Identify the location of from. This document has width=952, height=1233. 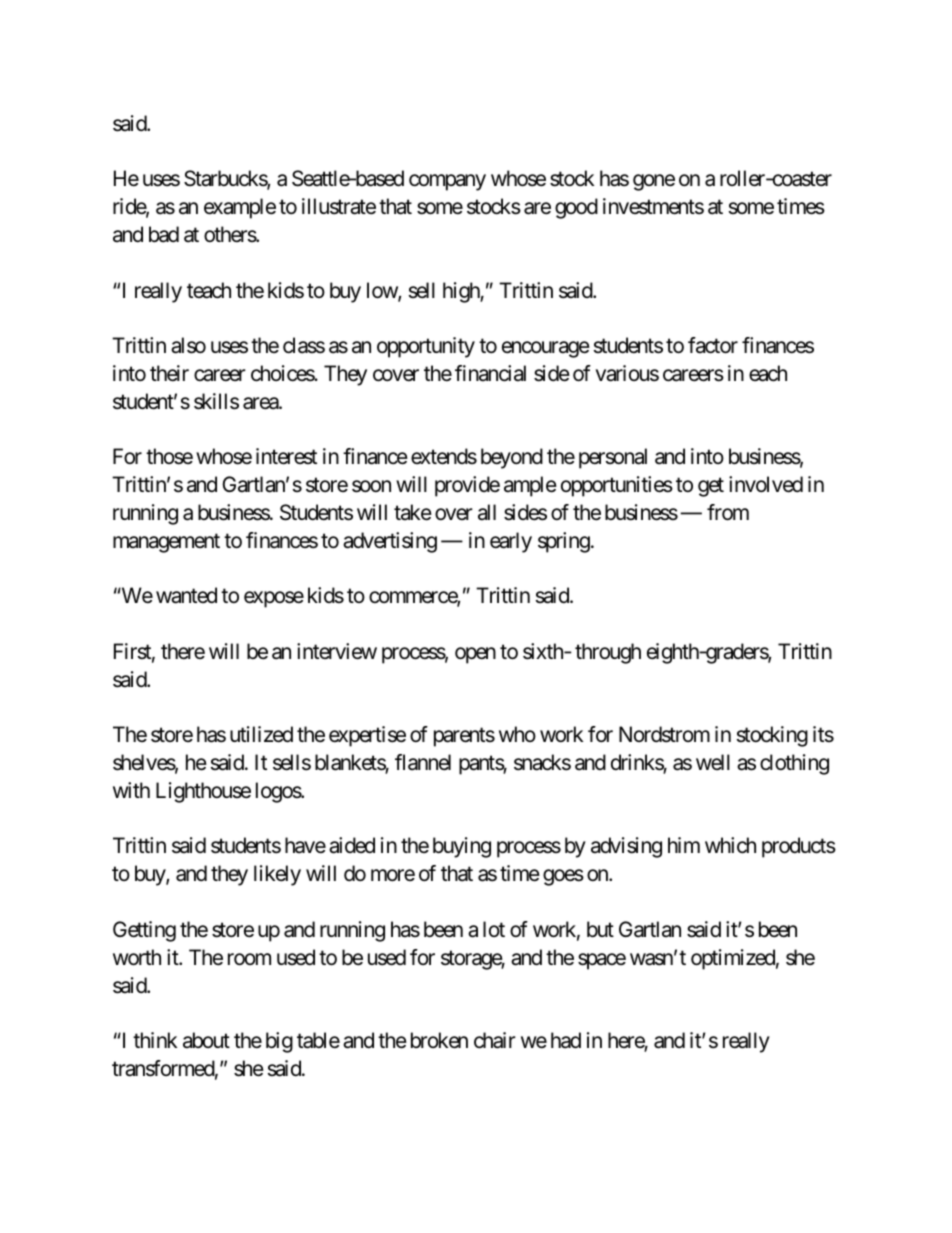
(728, 512).
